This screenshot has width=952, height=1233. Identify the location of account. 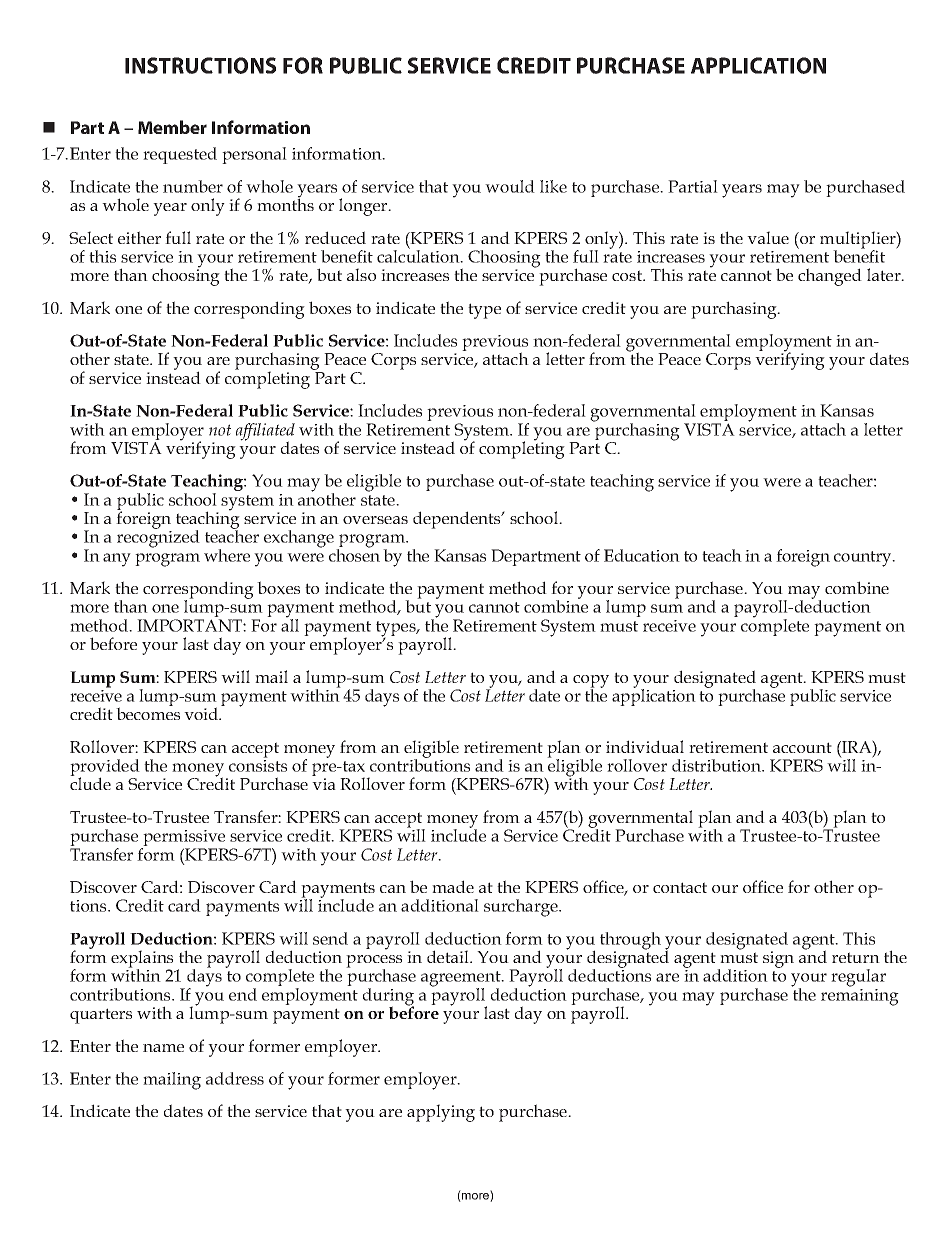
(802, 747).
